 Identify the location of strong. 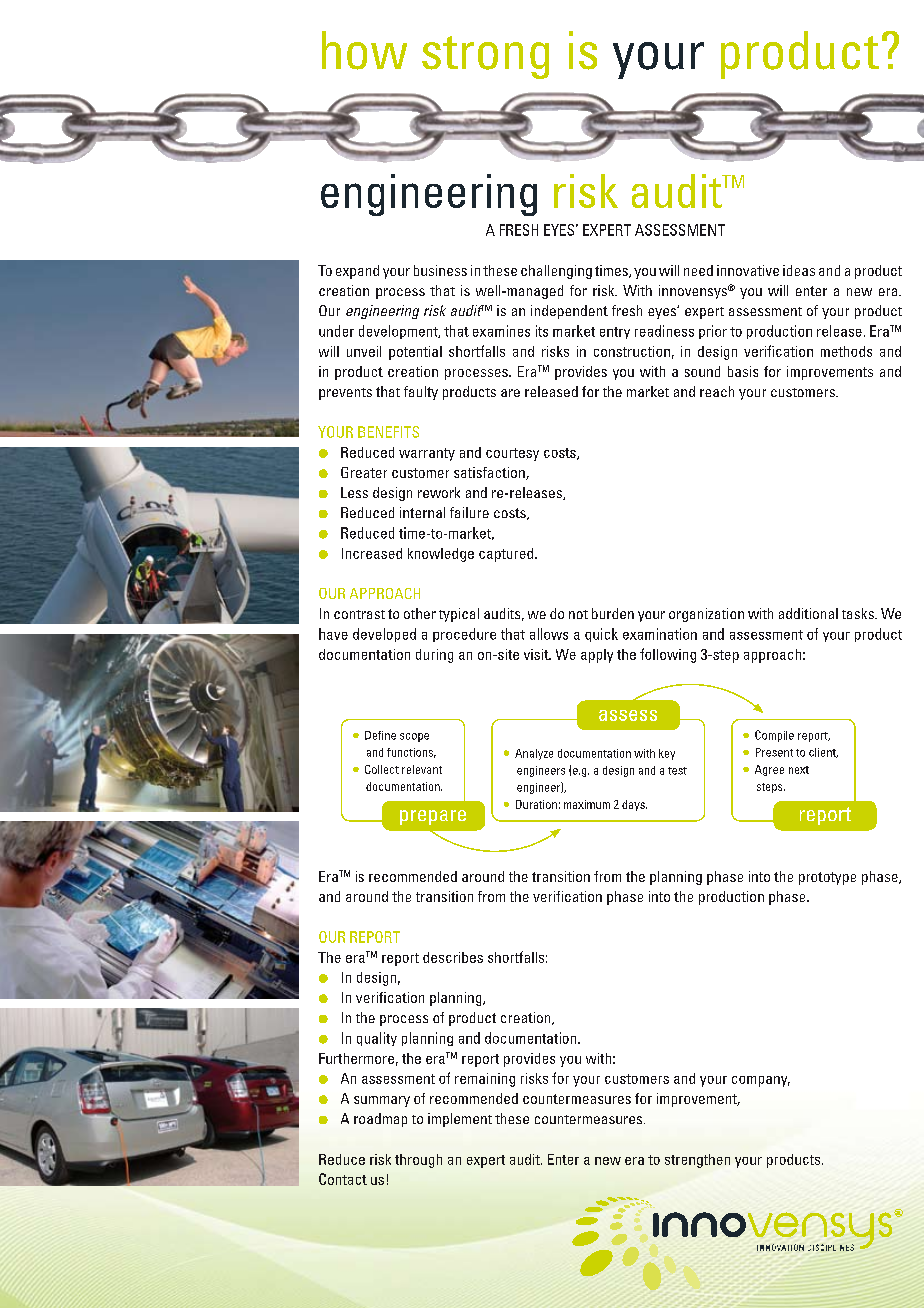
(485, 57).
